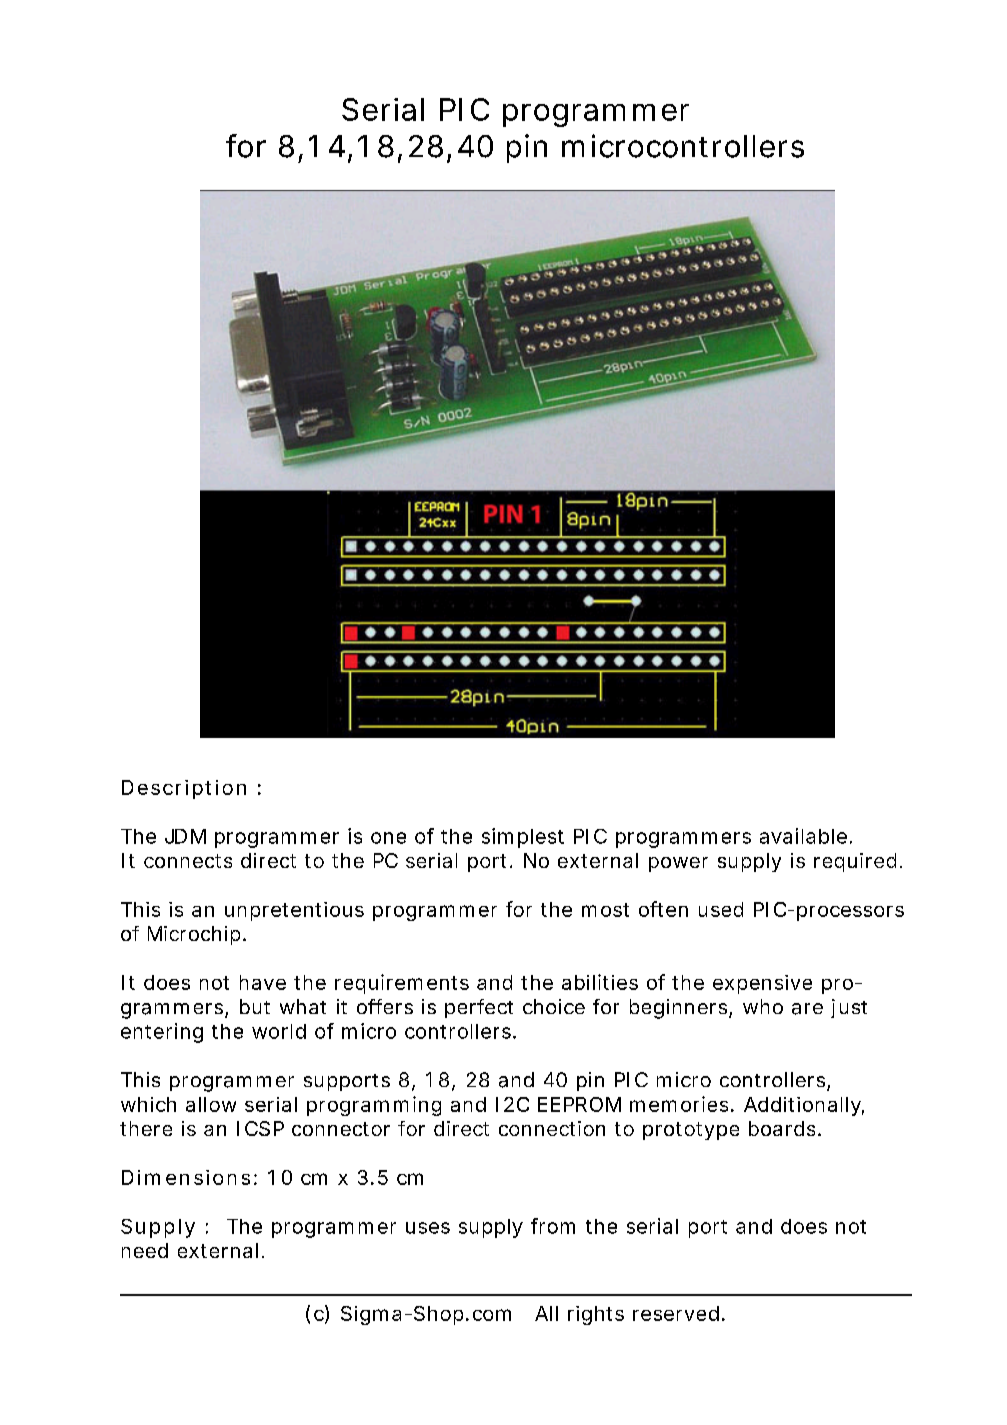 The image size is (1007, 1425). Describe the element at coordinates (762, 984) in the document. I see `expensive` at that location.
